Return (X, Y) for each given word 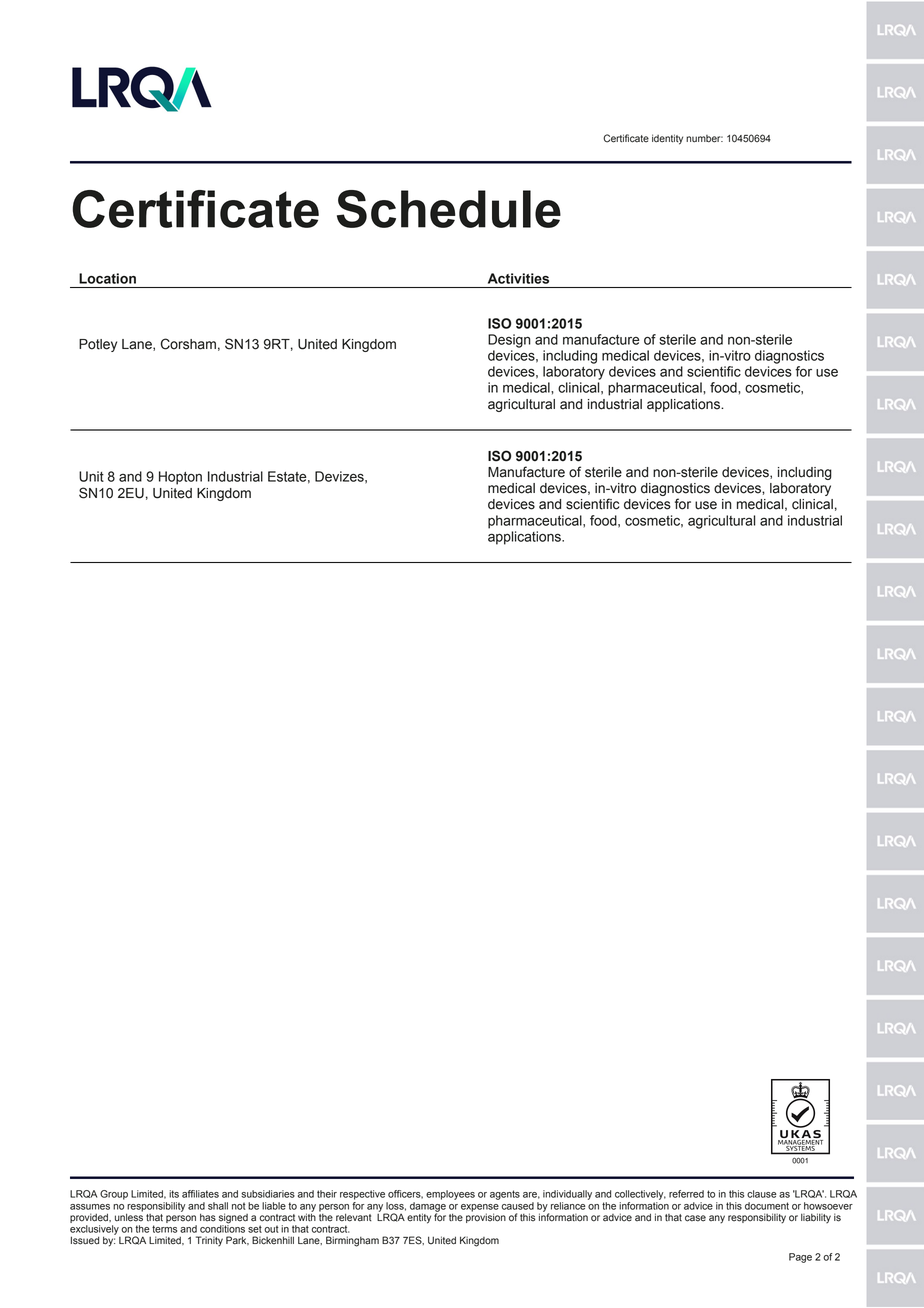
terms (164, 1229)
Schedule (449, 209)
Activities (518, 278)
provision (486, 1217)
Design (509, 341)
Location (107, 278)
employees (450, 1195)
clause (762, 1194)
